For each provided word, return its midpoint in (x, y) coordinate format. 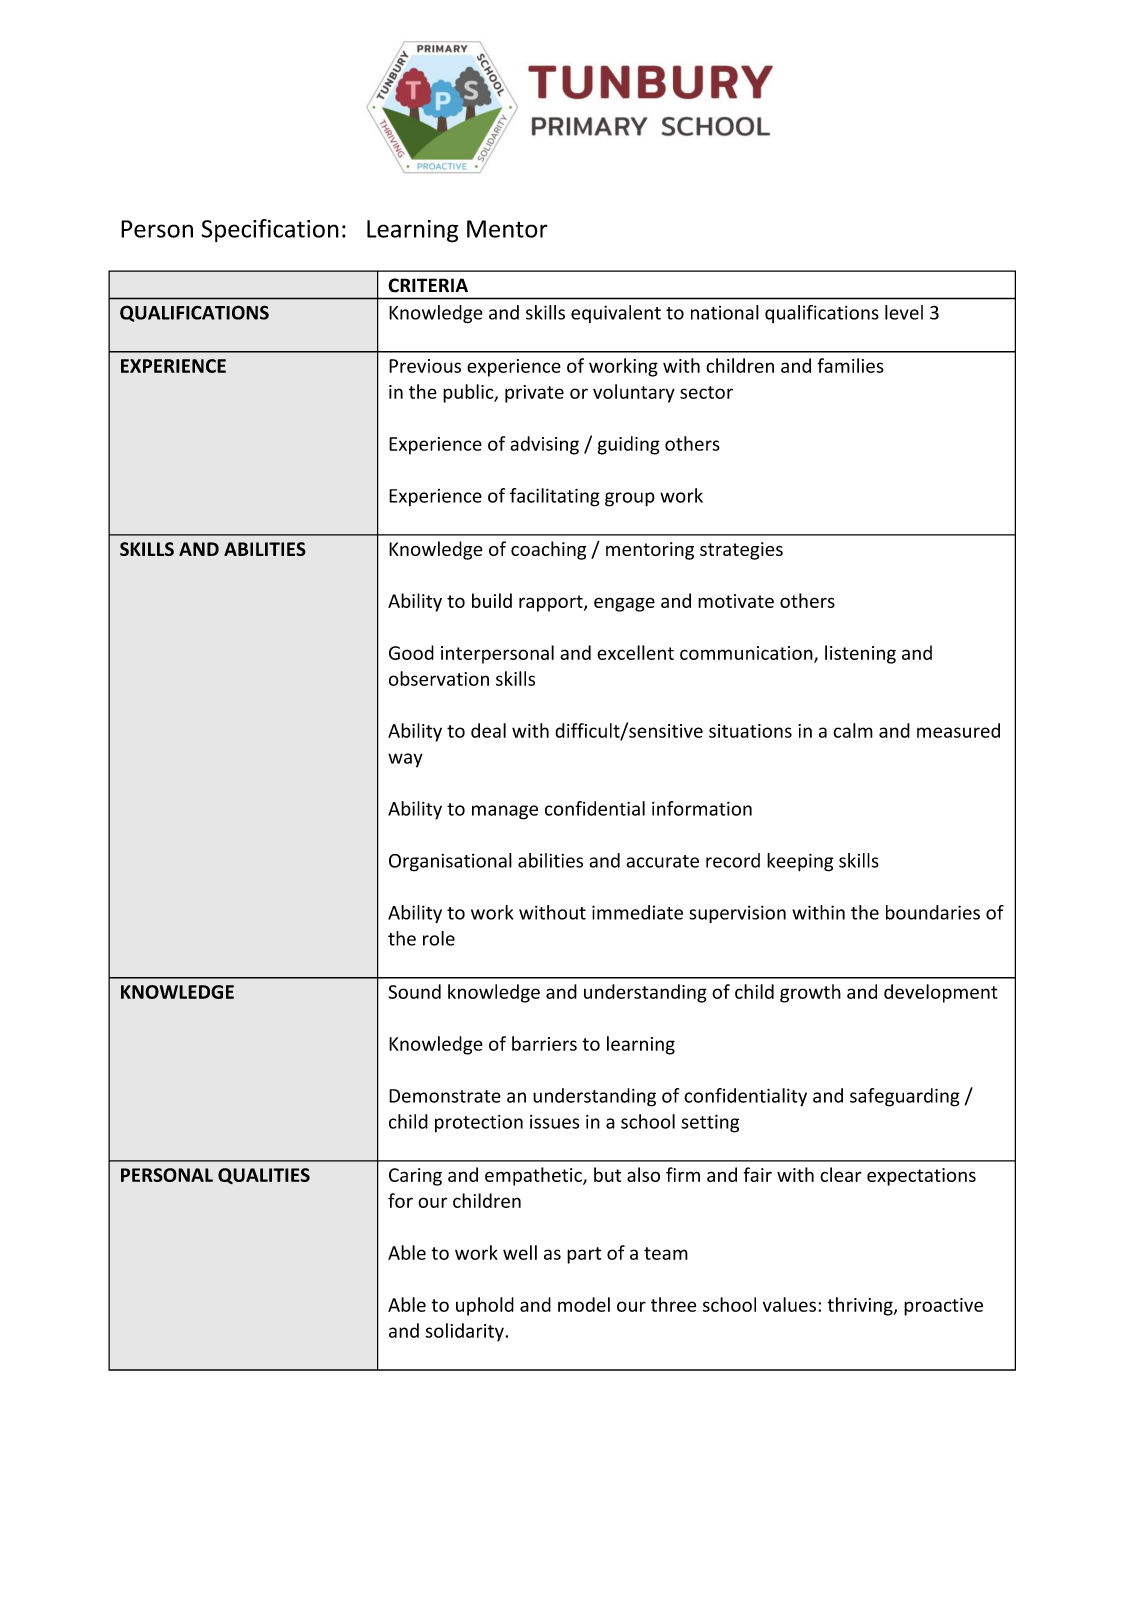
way (405, 760)
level (904, 312)
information (702, 808)
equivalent (616, 314)
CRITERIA (428, 285)
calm (853, 730)
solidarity (465, 1332)
